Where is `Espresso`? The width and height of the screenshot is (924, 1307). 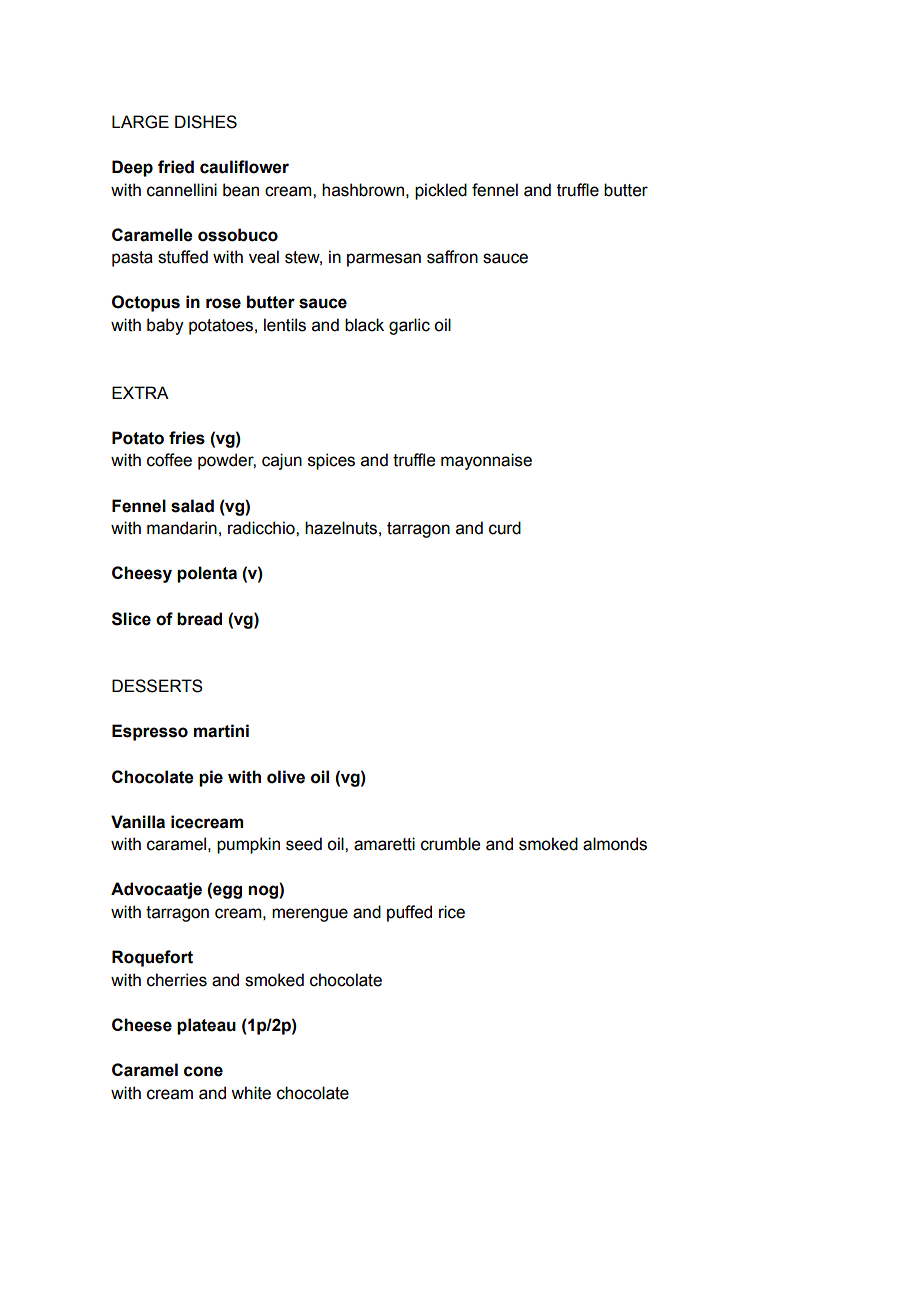 Espresso is located at coordinates (150, 732).
